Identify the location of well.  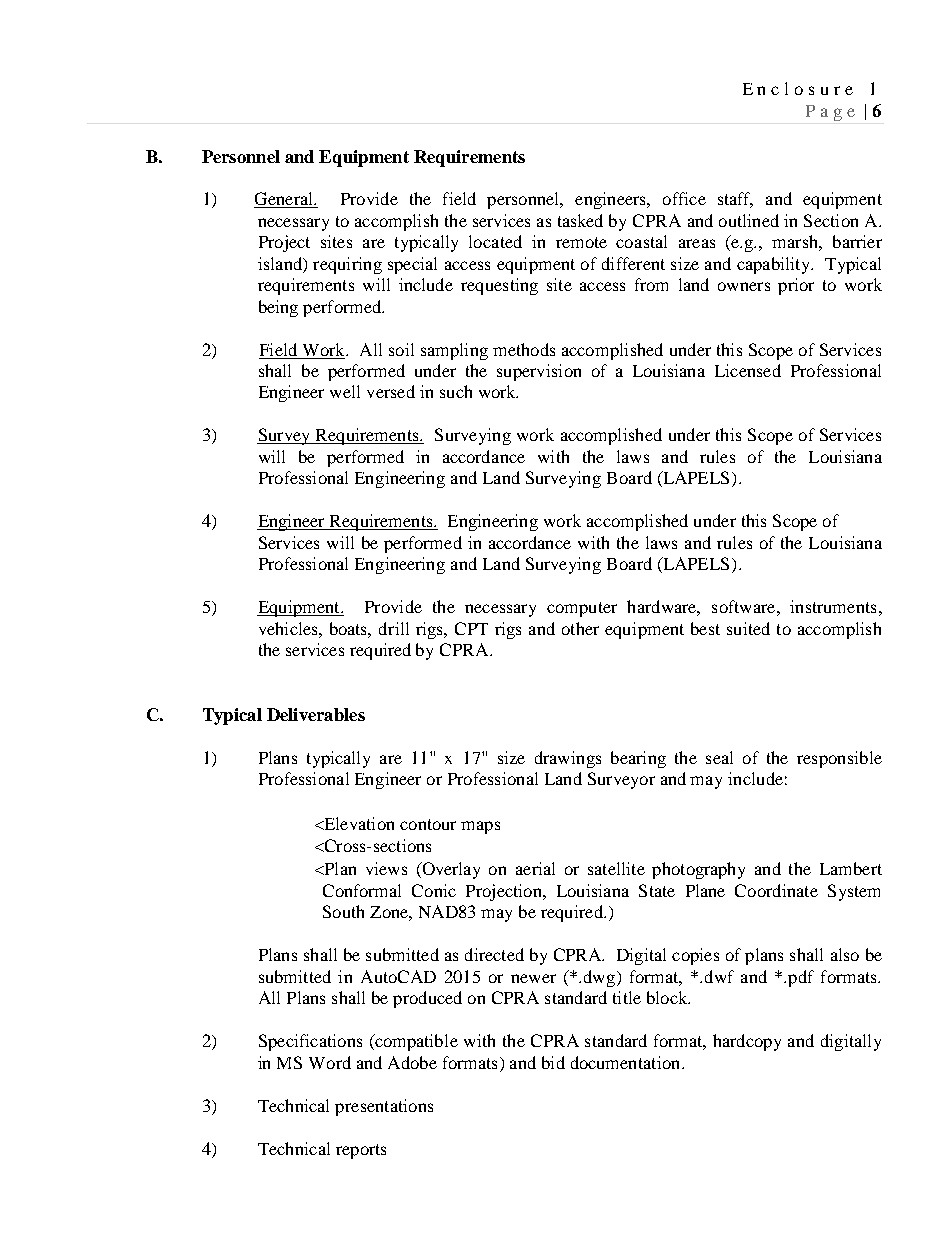
(345, 391).
